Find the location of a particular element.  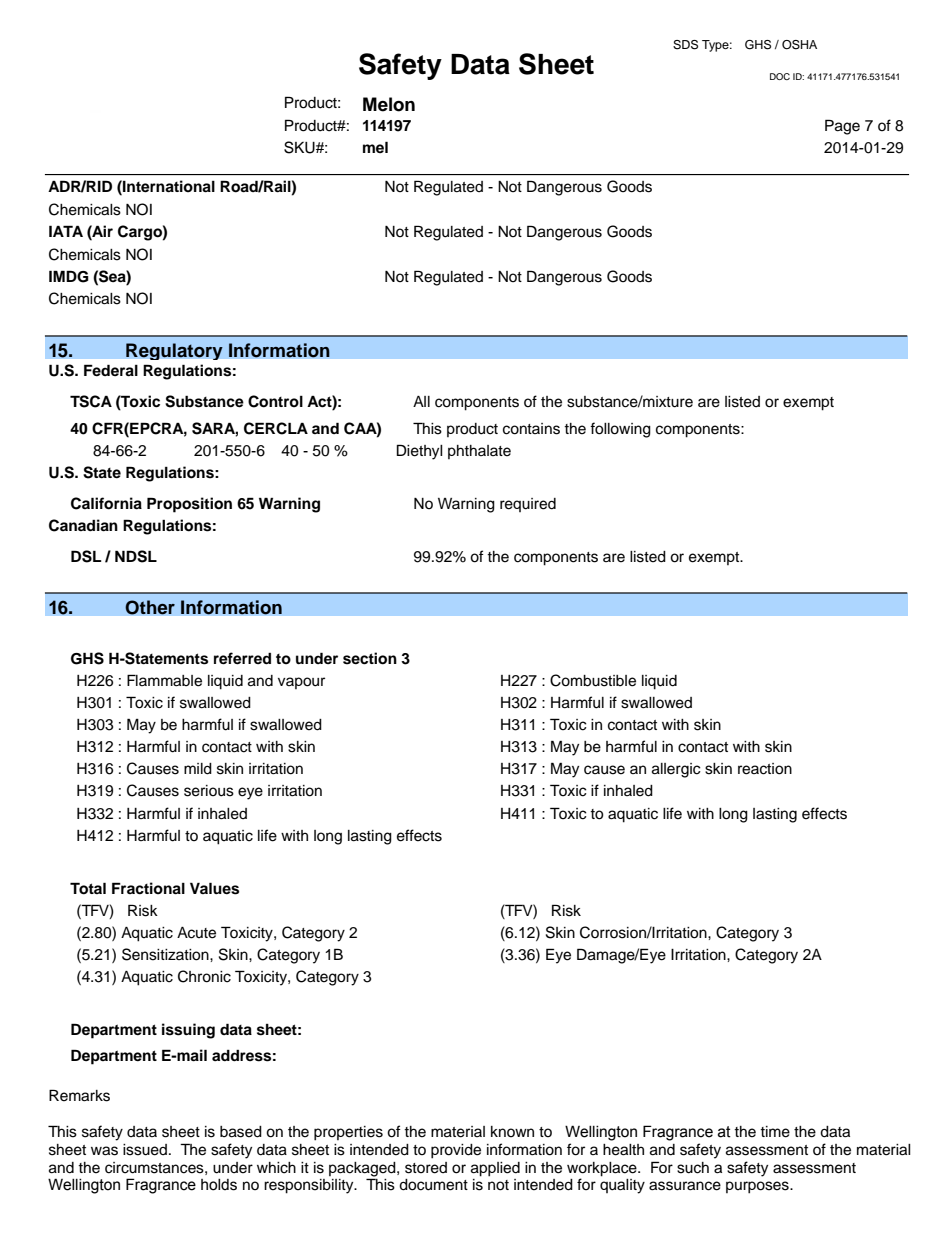

IATA is located at coordinates (66, 231).
